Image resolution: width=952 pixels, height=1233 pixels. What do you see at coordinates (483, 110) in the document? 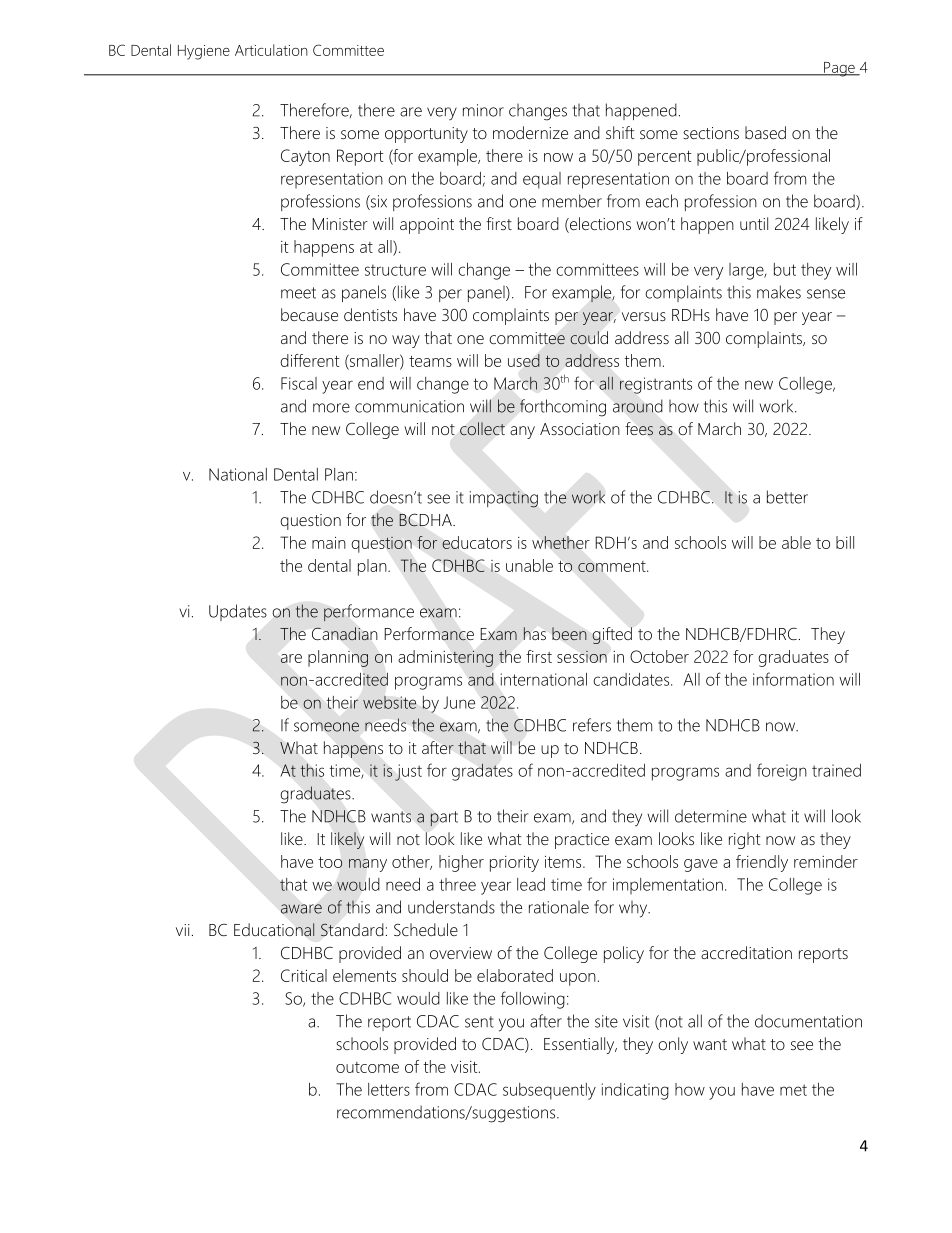
I see `minor` at bounding box center [483, 110].
